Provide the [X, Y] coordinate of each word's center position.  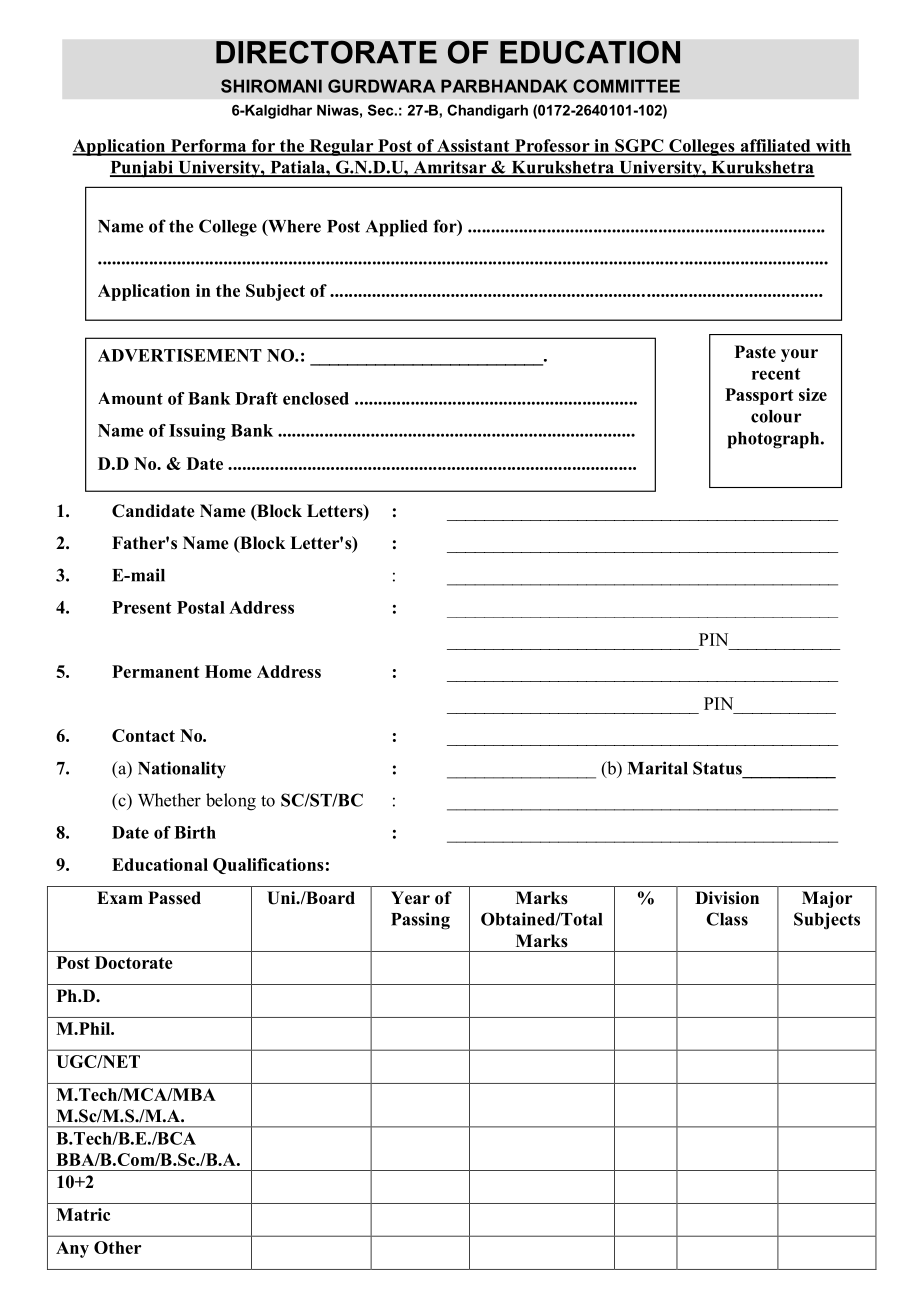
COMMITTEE [626, 86]
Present [142, 607]
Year [410, 898]
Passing [420, 921]
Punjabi [142, 169]
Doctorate [134, 962]
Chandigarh [487, 111]
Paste [755, 352]
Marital [658, 768]
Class [727, 919]
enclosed [316, 398]
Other [117, 1247]
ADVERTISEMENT [180, 355]
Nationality [182, 769]
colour [776, 416]
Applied [397, 228]
